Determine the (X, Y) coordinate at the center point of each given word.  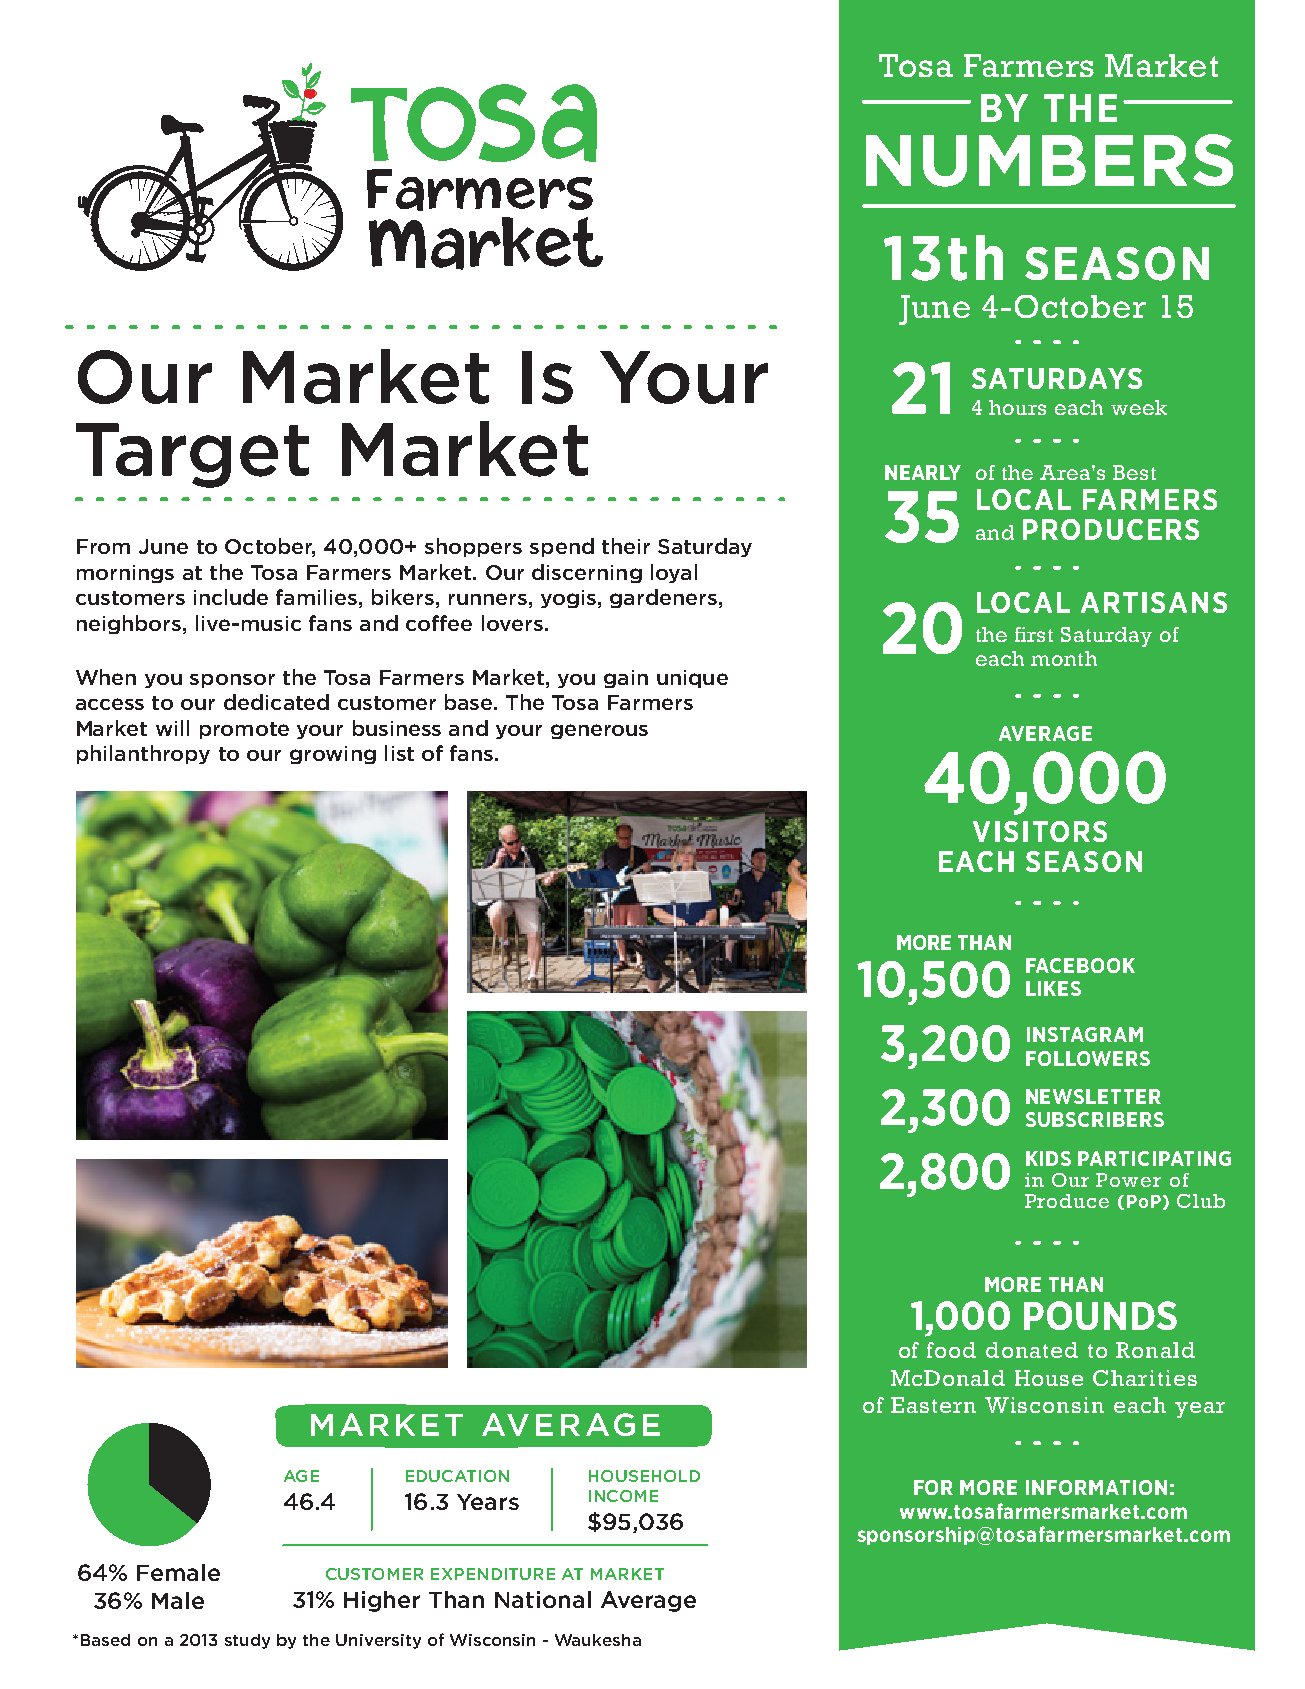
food (951, 1350)
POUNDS (1100, 1315)
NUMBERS (1049, 160)
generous (599, 731)
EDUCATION (457, 1476)
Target (192, 455)
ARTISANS (1154, 602)
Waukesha (598, 1640)
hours (1017, 407)
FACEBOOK (1080, 965)
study (247, 1641)
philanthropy (143, 754)
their (626, 546)
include (231, 597)
